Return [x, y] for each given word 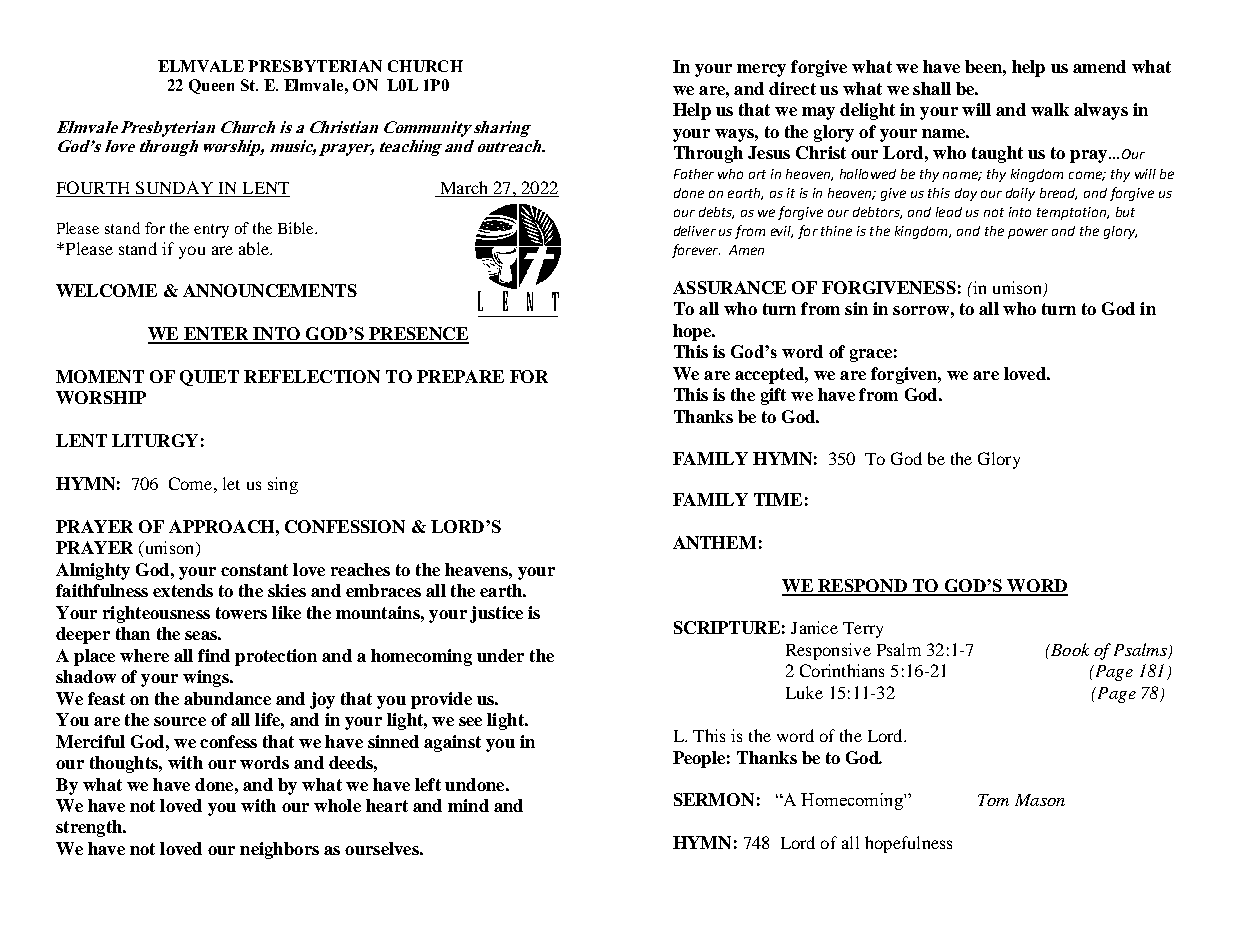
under [500, 655]
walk [1050, 109]
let [231, 483]
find [214, 655]
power [1028, 233]
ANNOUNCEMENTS [270, 290]
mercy [761, 70]
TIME [778, 499]
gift [773, 396]
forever [696, 251]
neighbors [279, 850]
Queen [211, 86]
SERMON [714, 799]
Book [1068, 649]
